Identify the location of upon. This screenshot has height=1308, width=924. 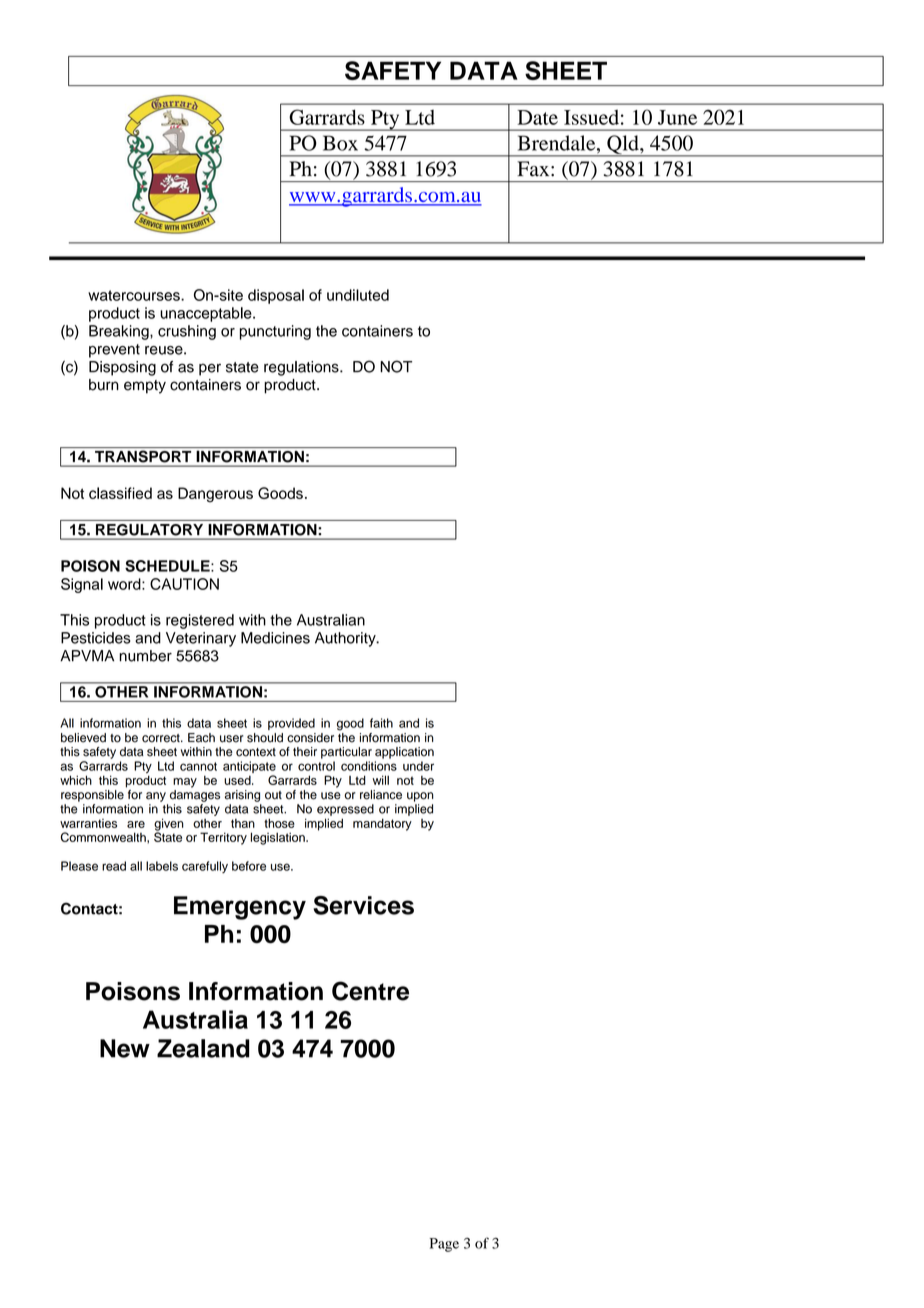
(420, 797).
